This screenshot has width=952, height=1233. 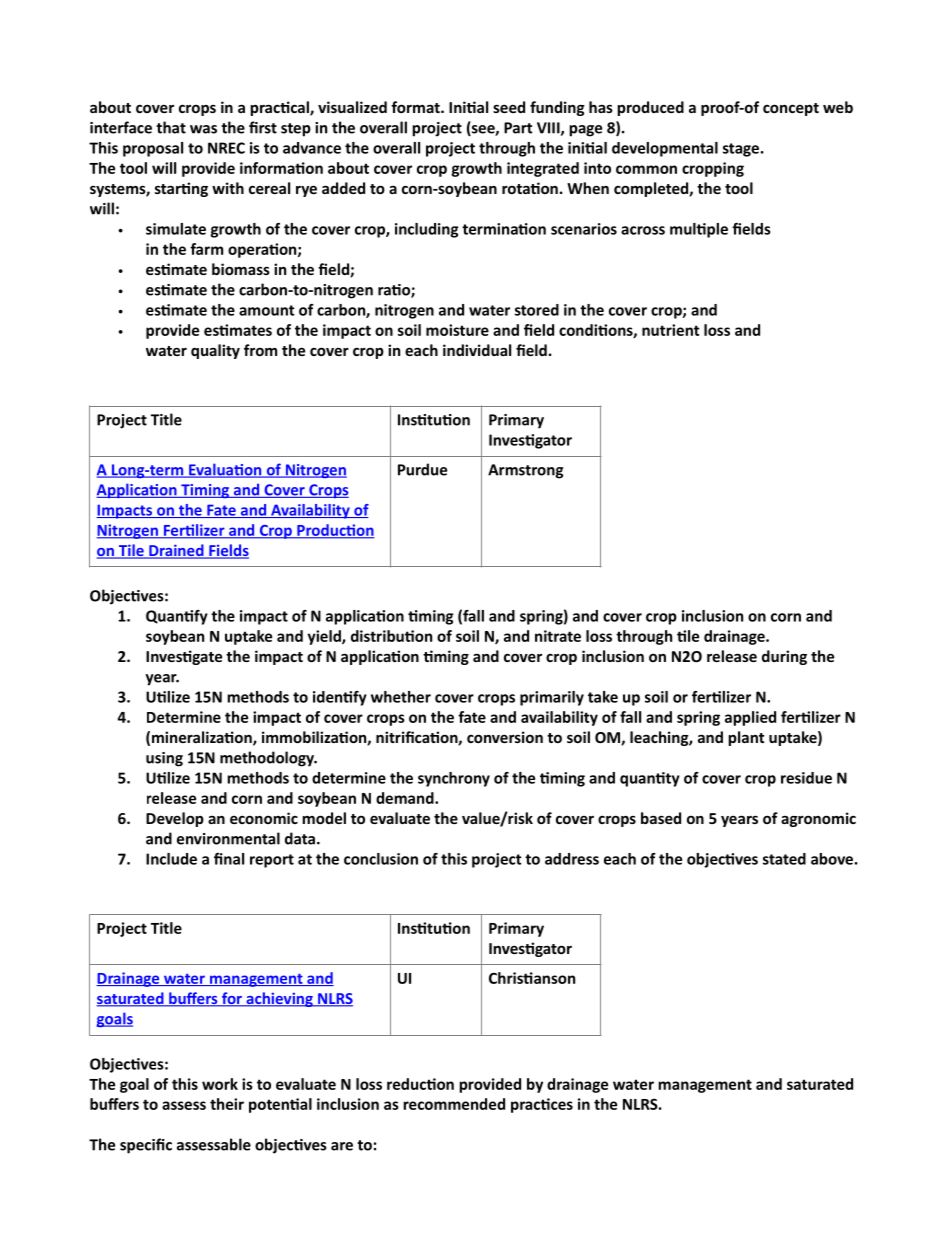 What do you see at coordinates (806, 778) in the screenshot?
I see `residue` at bounding box center [806, 778].
